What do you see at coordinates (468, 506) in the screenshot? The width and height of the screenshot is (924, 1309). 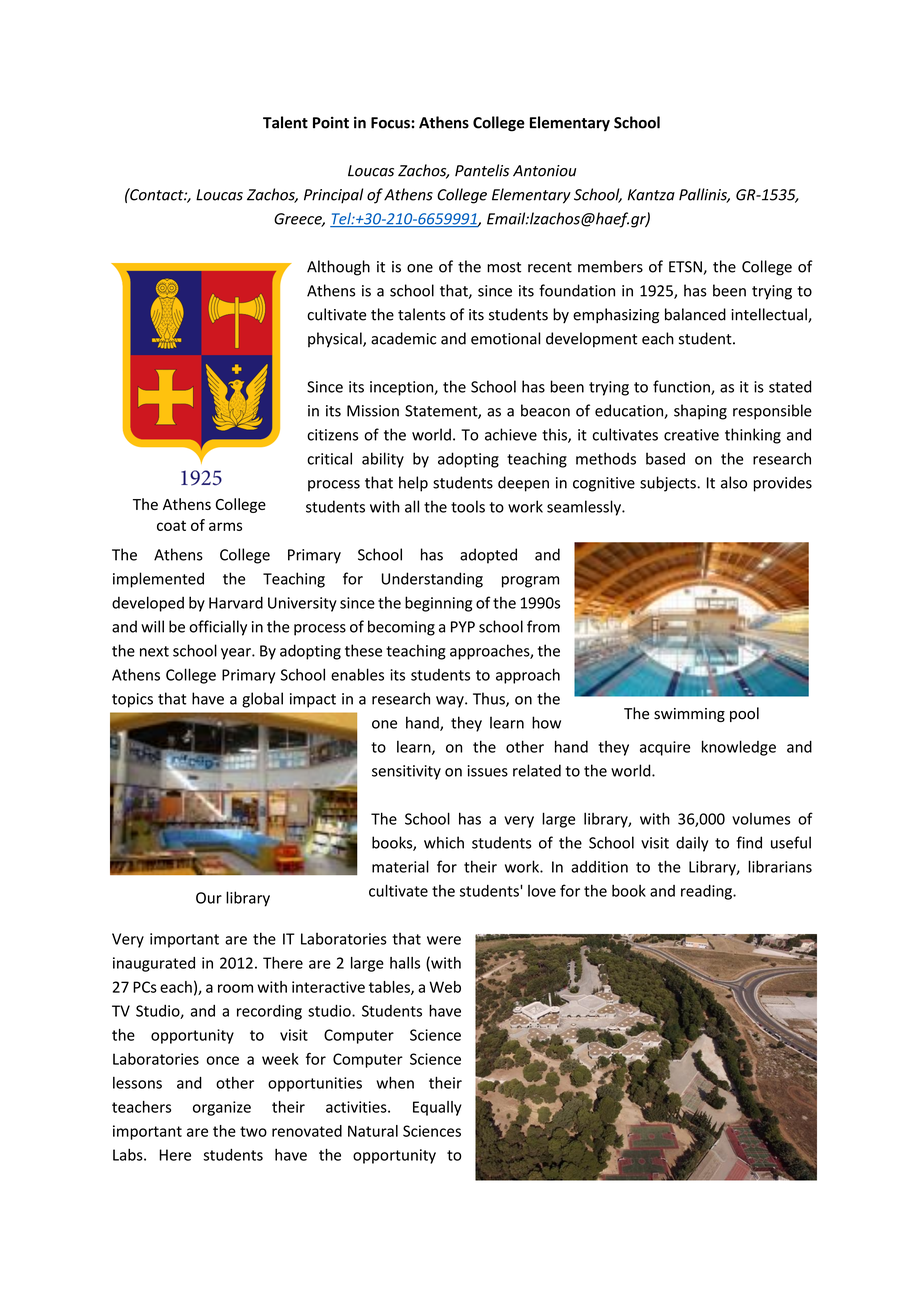 I see `tools` at bounding box center [468, 506].
